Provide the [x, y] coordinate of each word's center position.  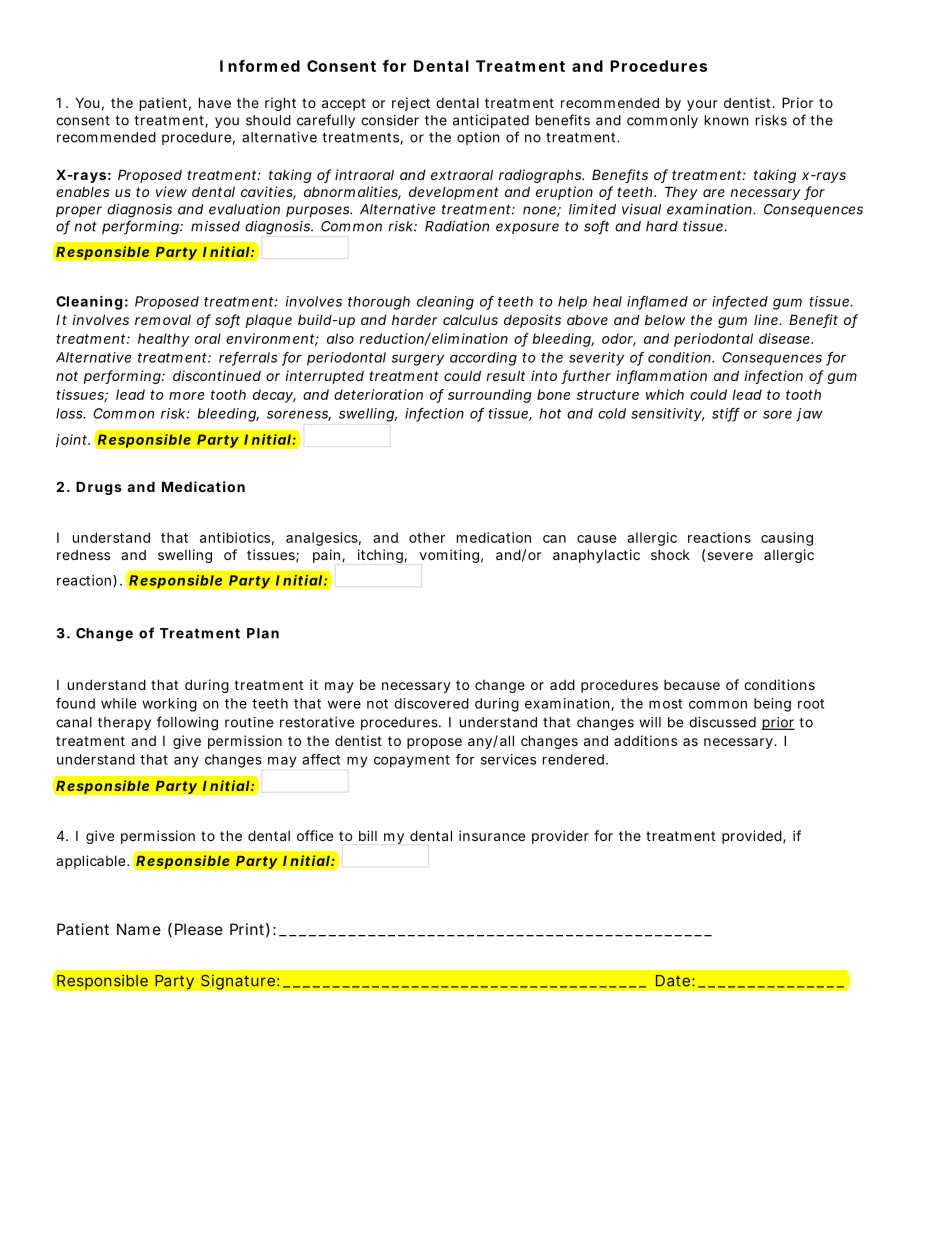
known [726, 120]
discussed [722, 722]
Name [139, 929]
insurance [492, 835]
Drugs [99, 488]
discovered [431, 703]
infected [740, 302]
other [427, 537]
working [169, 705]
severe [730, 556]
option [478, 138]
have [215, 102]
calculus [470, 320]
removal [163, 320]
